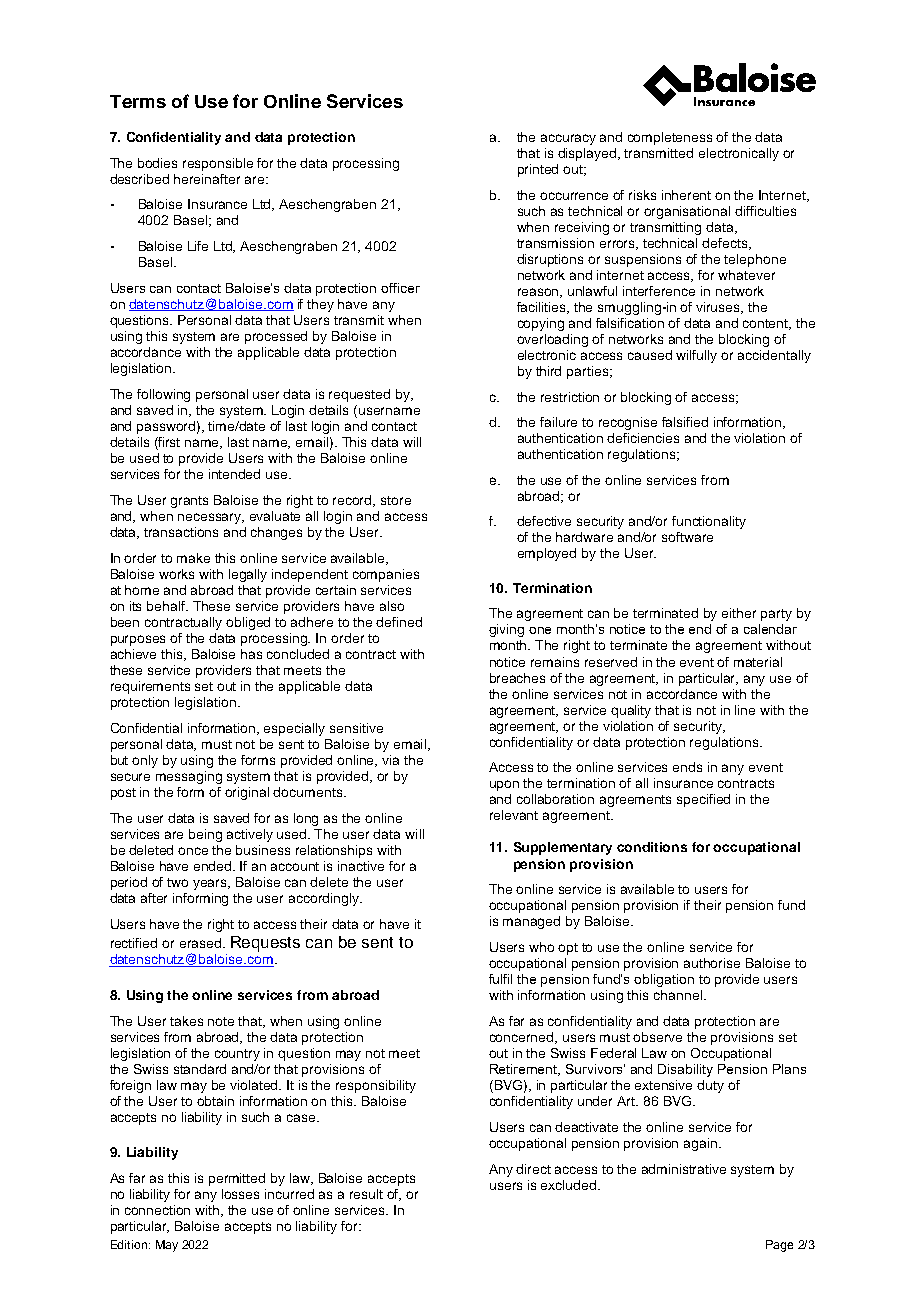 This image has height=1307, width=924. I want to click on printed, so click(538, 170).
